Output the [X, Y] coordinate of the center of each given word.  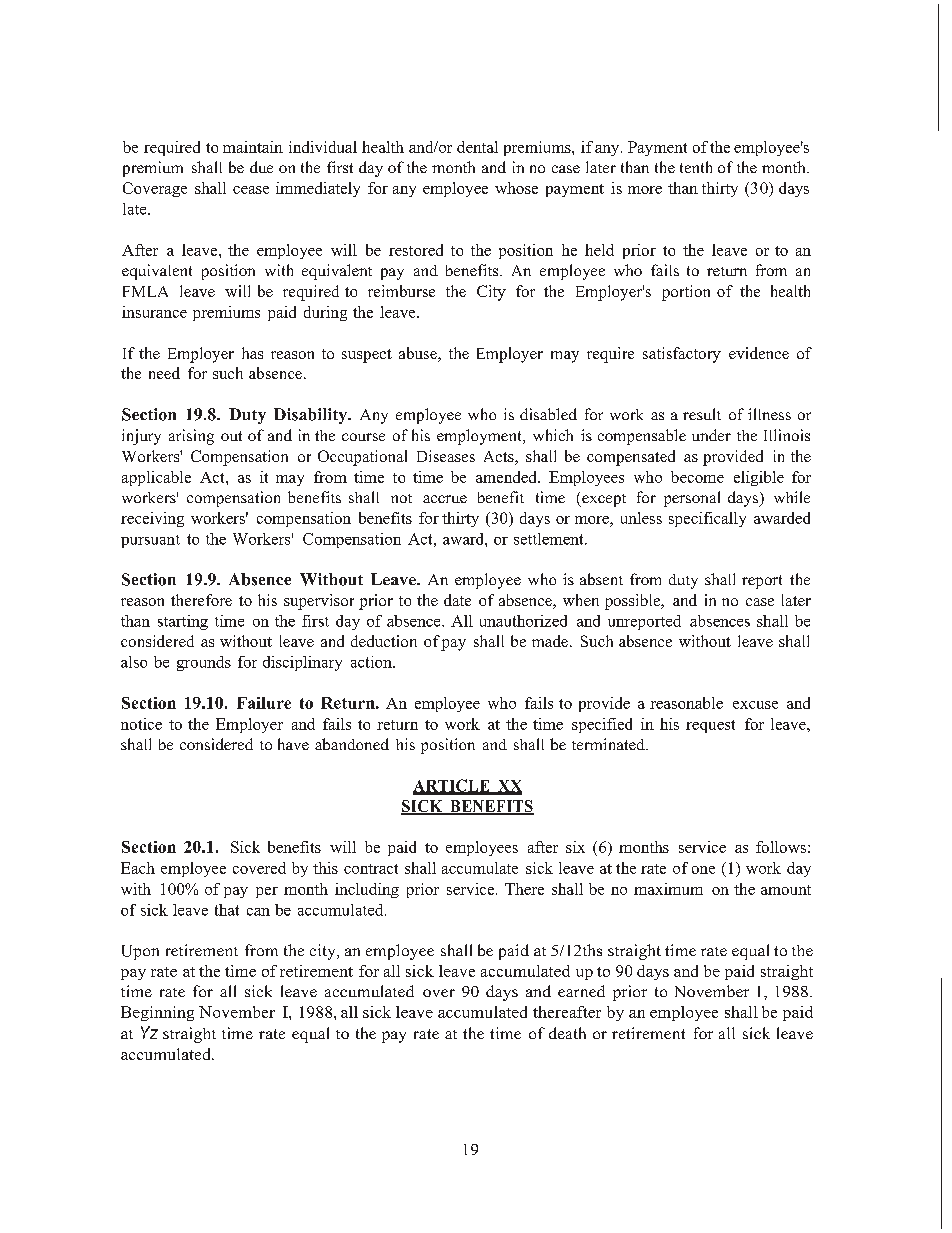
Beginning [157, 1013]
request [710, 726]
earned [581, 991]
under [711, 435]
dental [477, 147]
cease [251, 190]
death [567, 1033]
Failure [264, 703]
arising [191, 437]
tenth [696, 167]
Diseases [446, 456]
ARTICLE [452, 786]
